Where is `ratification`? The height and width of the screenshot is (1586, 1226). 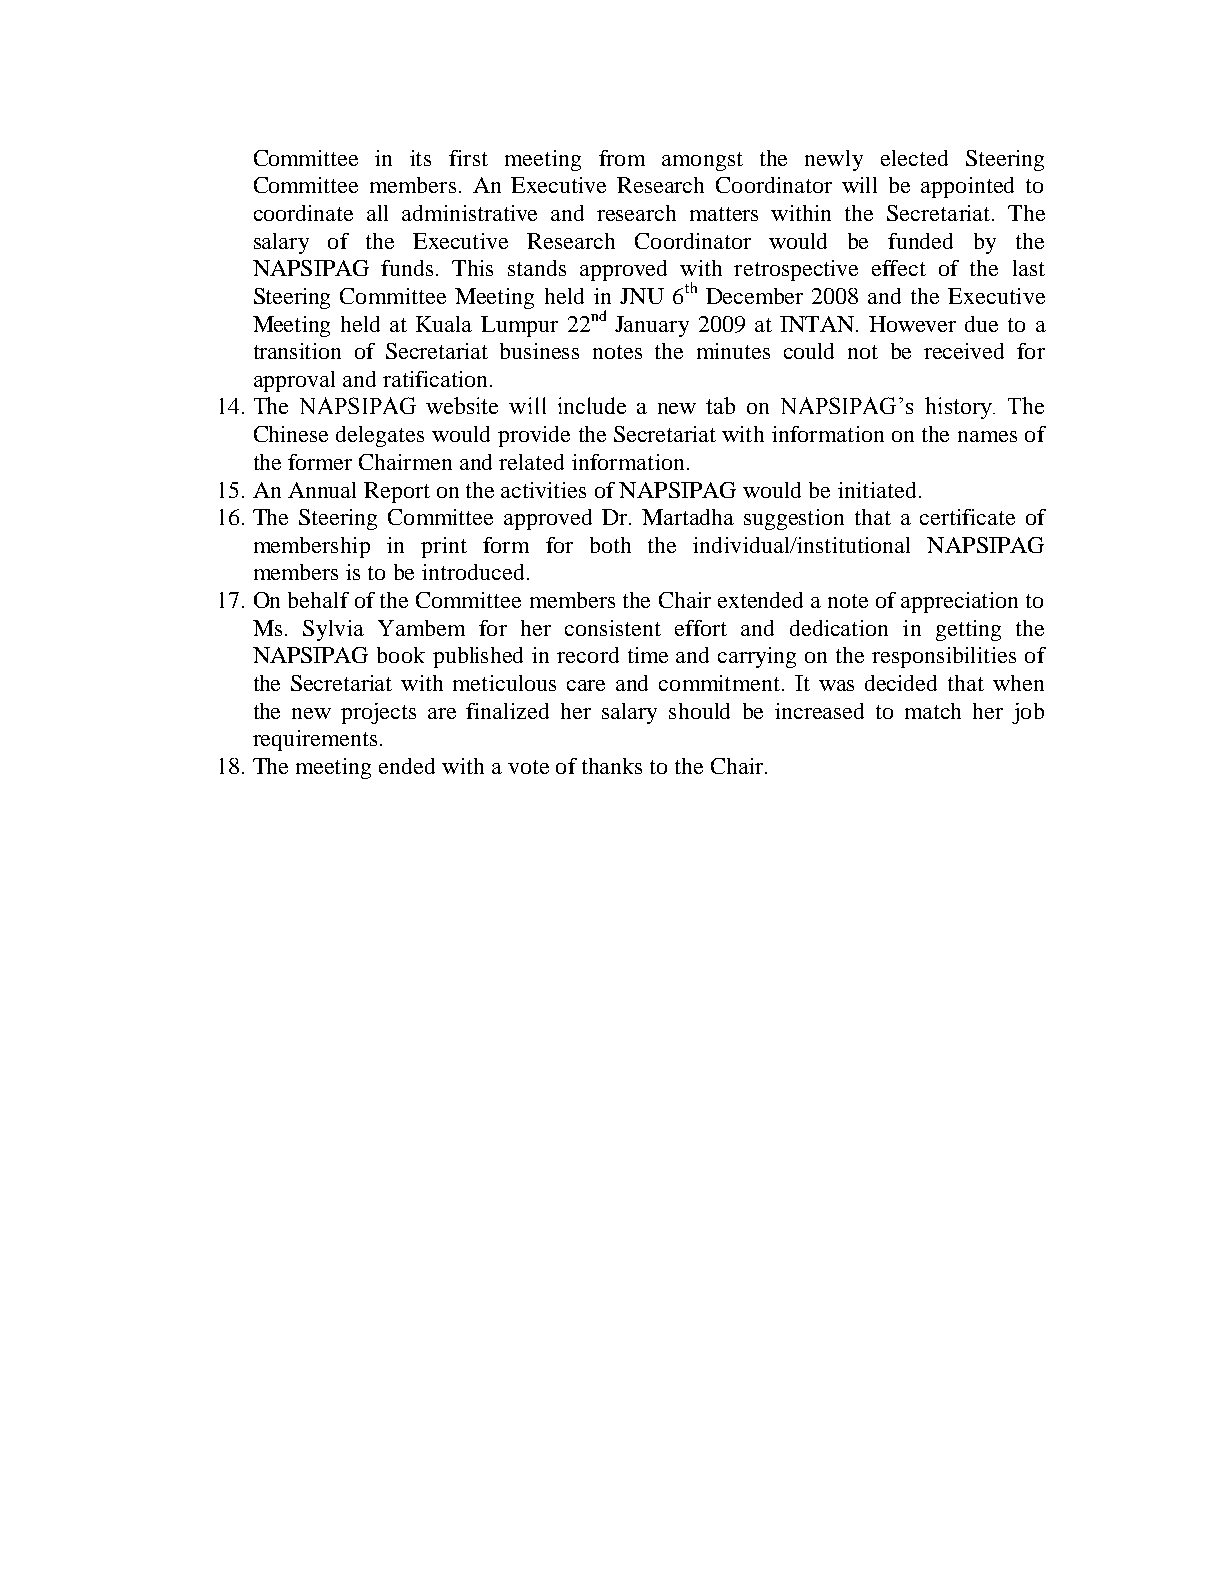 ratification is located at coordinates (435, 379).
